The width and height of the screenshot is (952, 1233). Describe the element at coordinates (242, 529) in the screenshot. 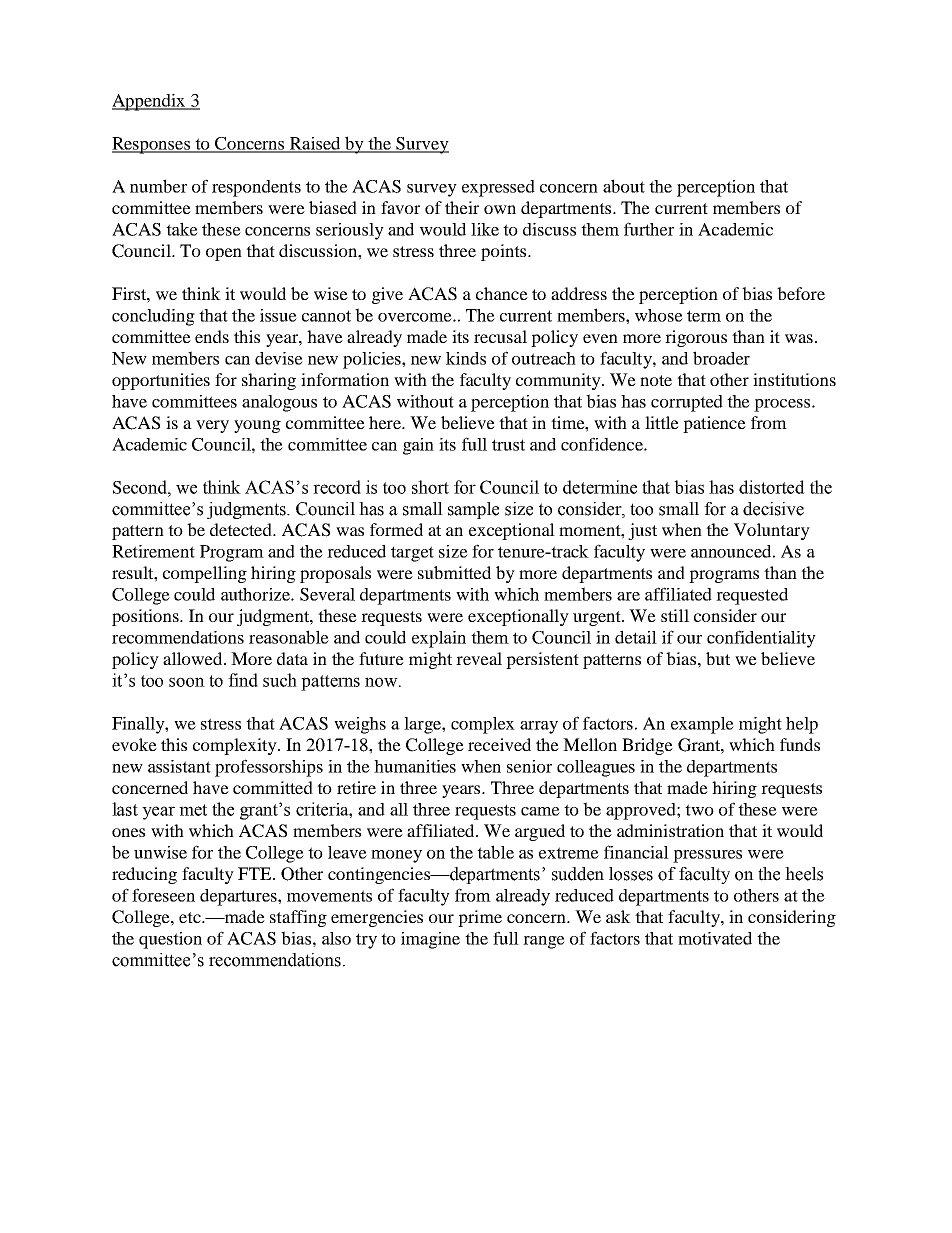

I see `detected` at that location.
